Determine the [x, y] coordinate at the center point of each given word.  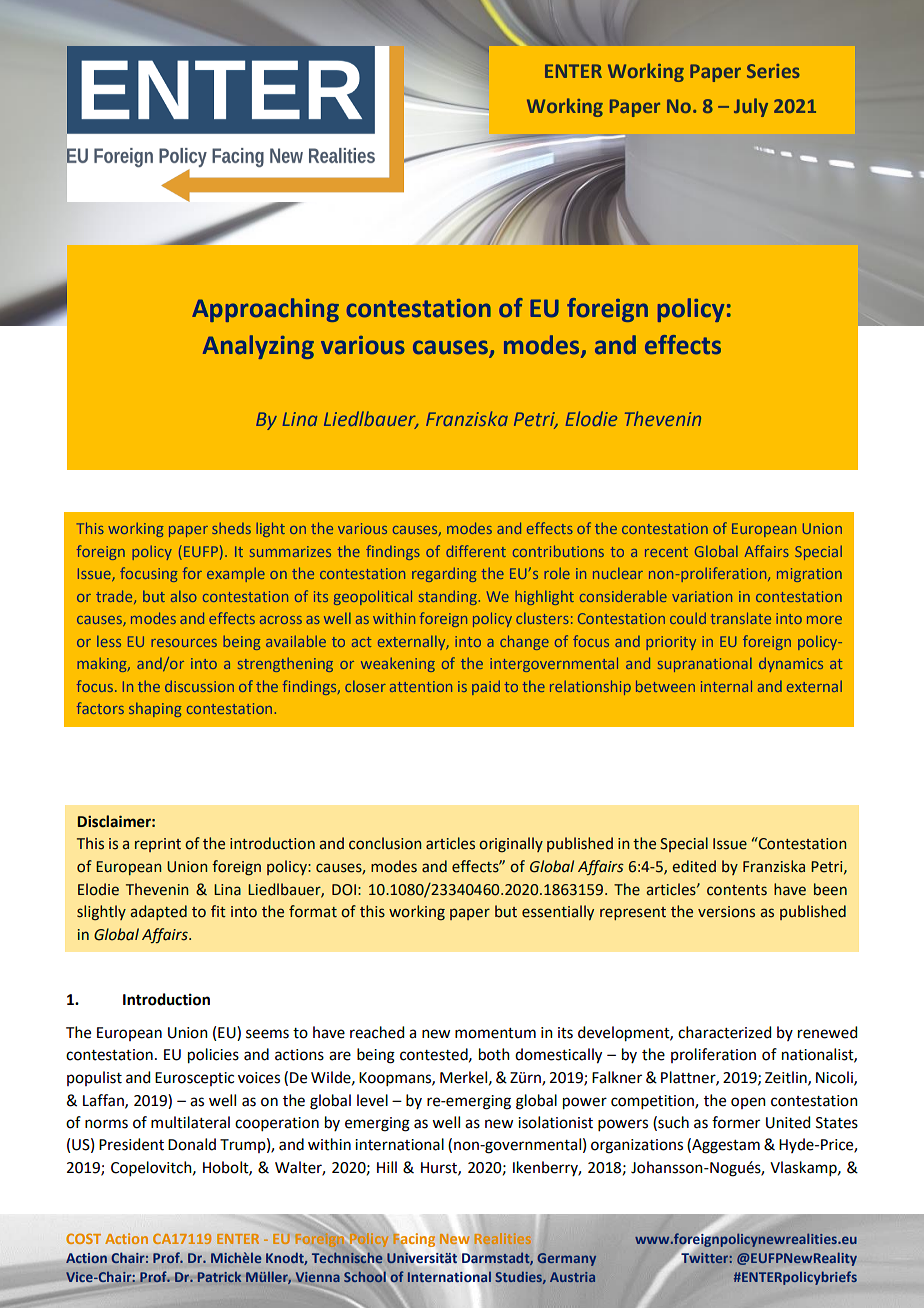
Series [773, 71]
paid [486, 687]
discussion [199, 686]
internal [726, 686]
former [736, 1122]
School [365, 1275]
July [751, 107]
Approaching [265, 310]
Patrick [219, 1277]
